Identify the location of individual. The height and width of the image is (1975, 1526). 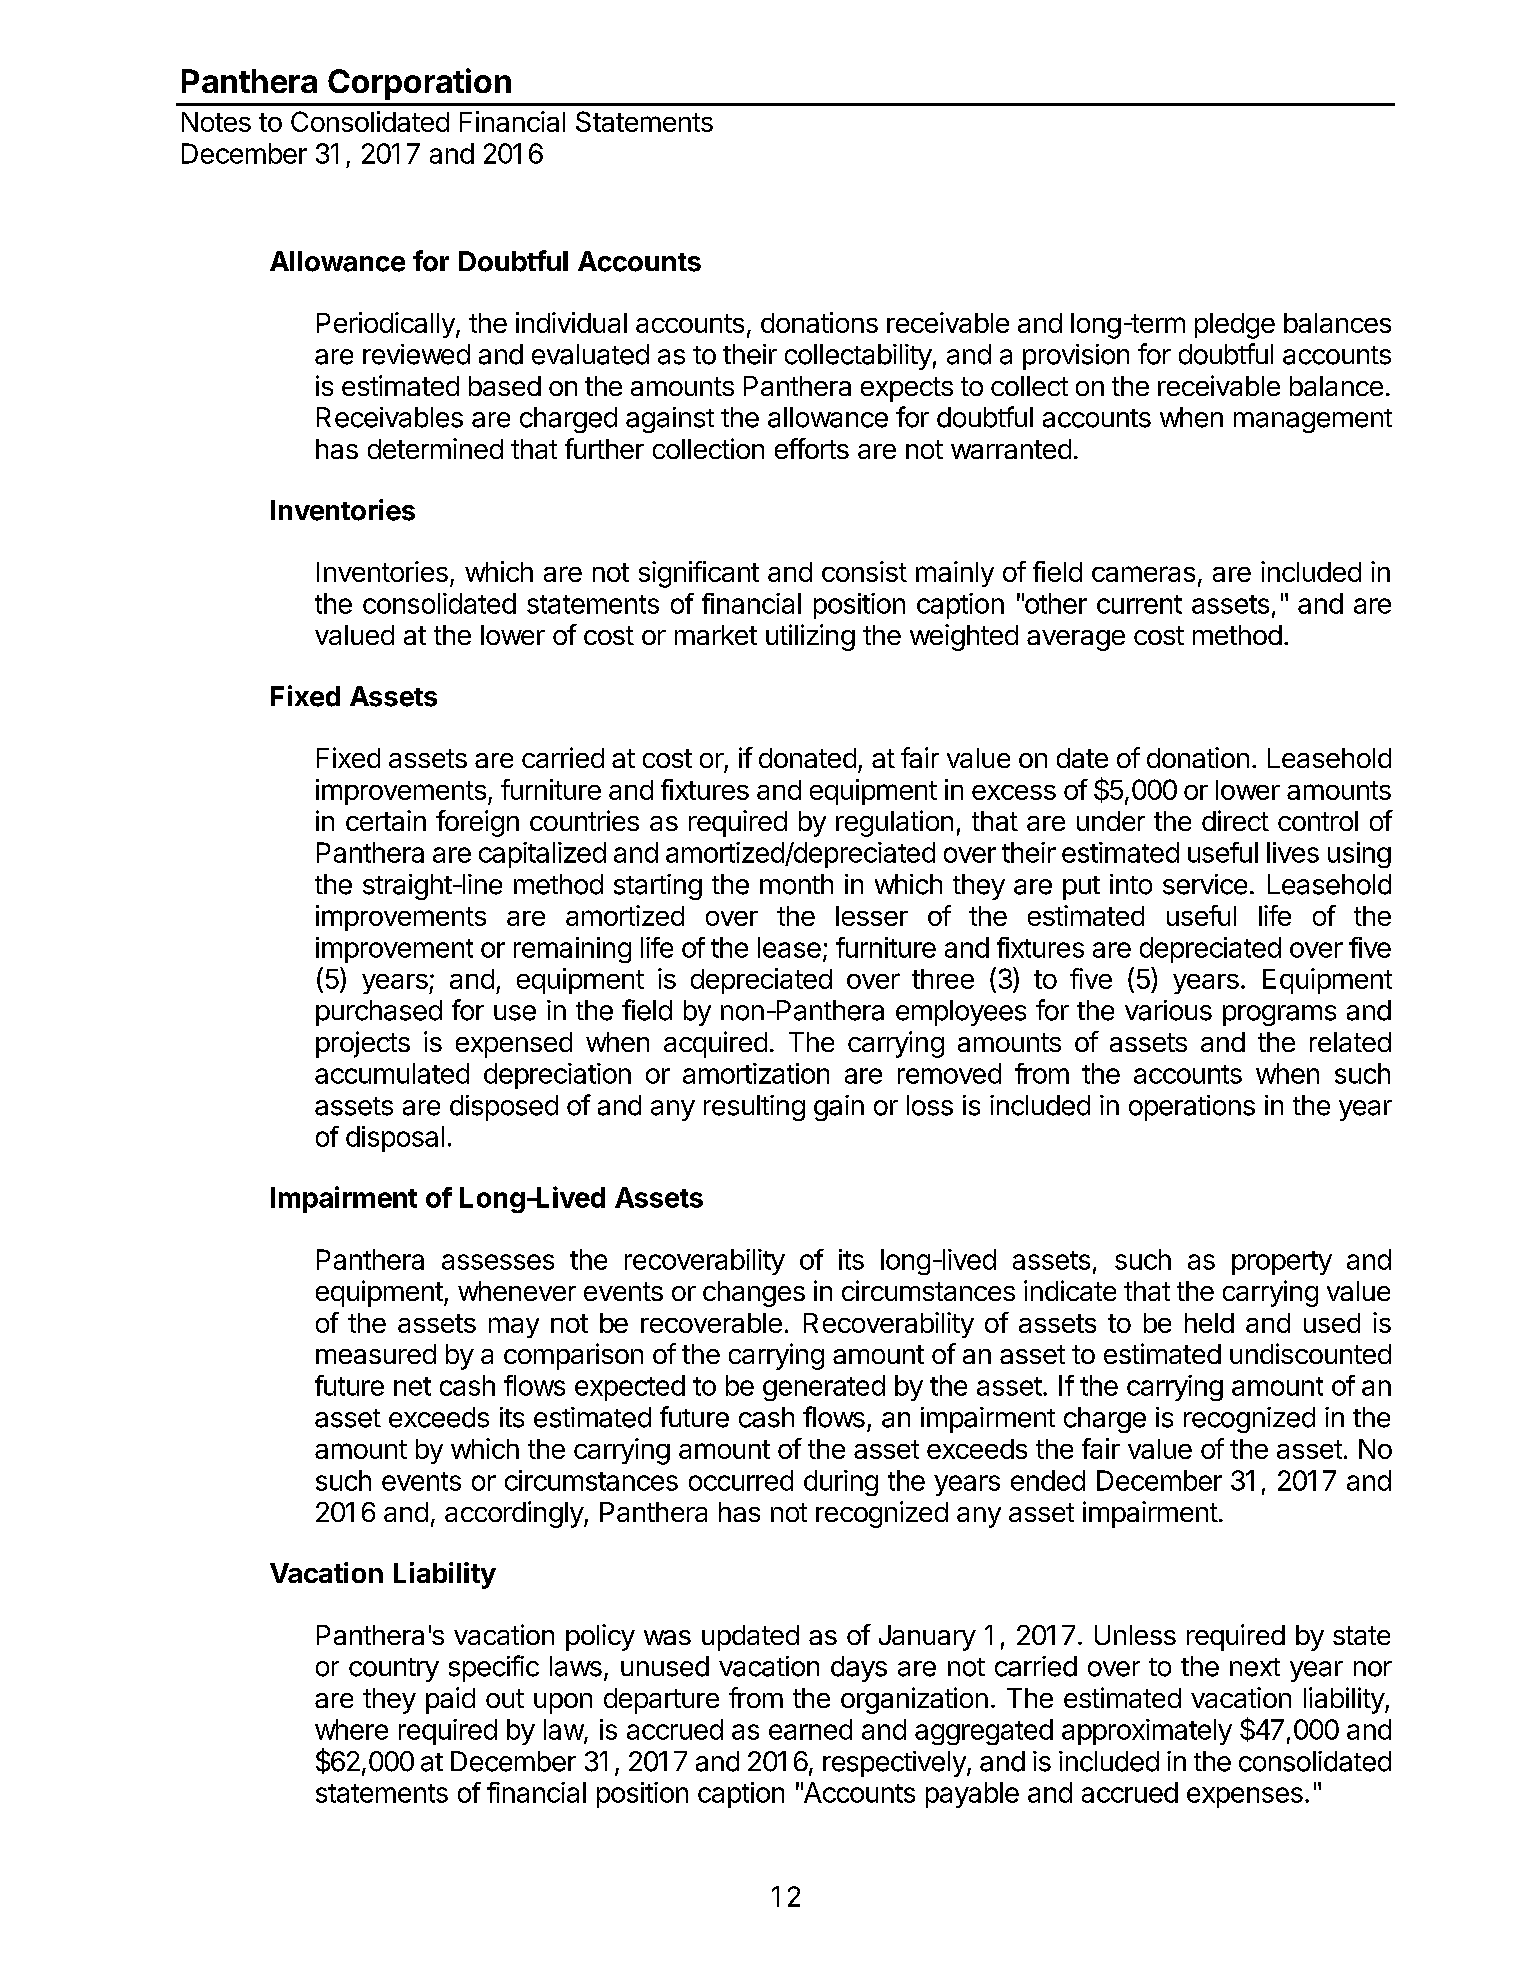
(571, 322).
